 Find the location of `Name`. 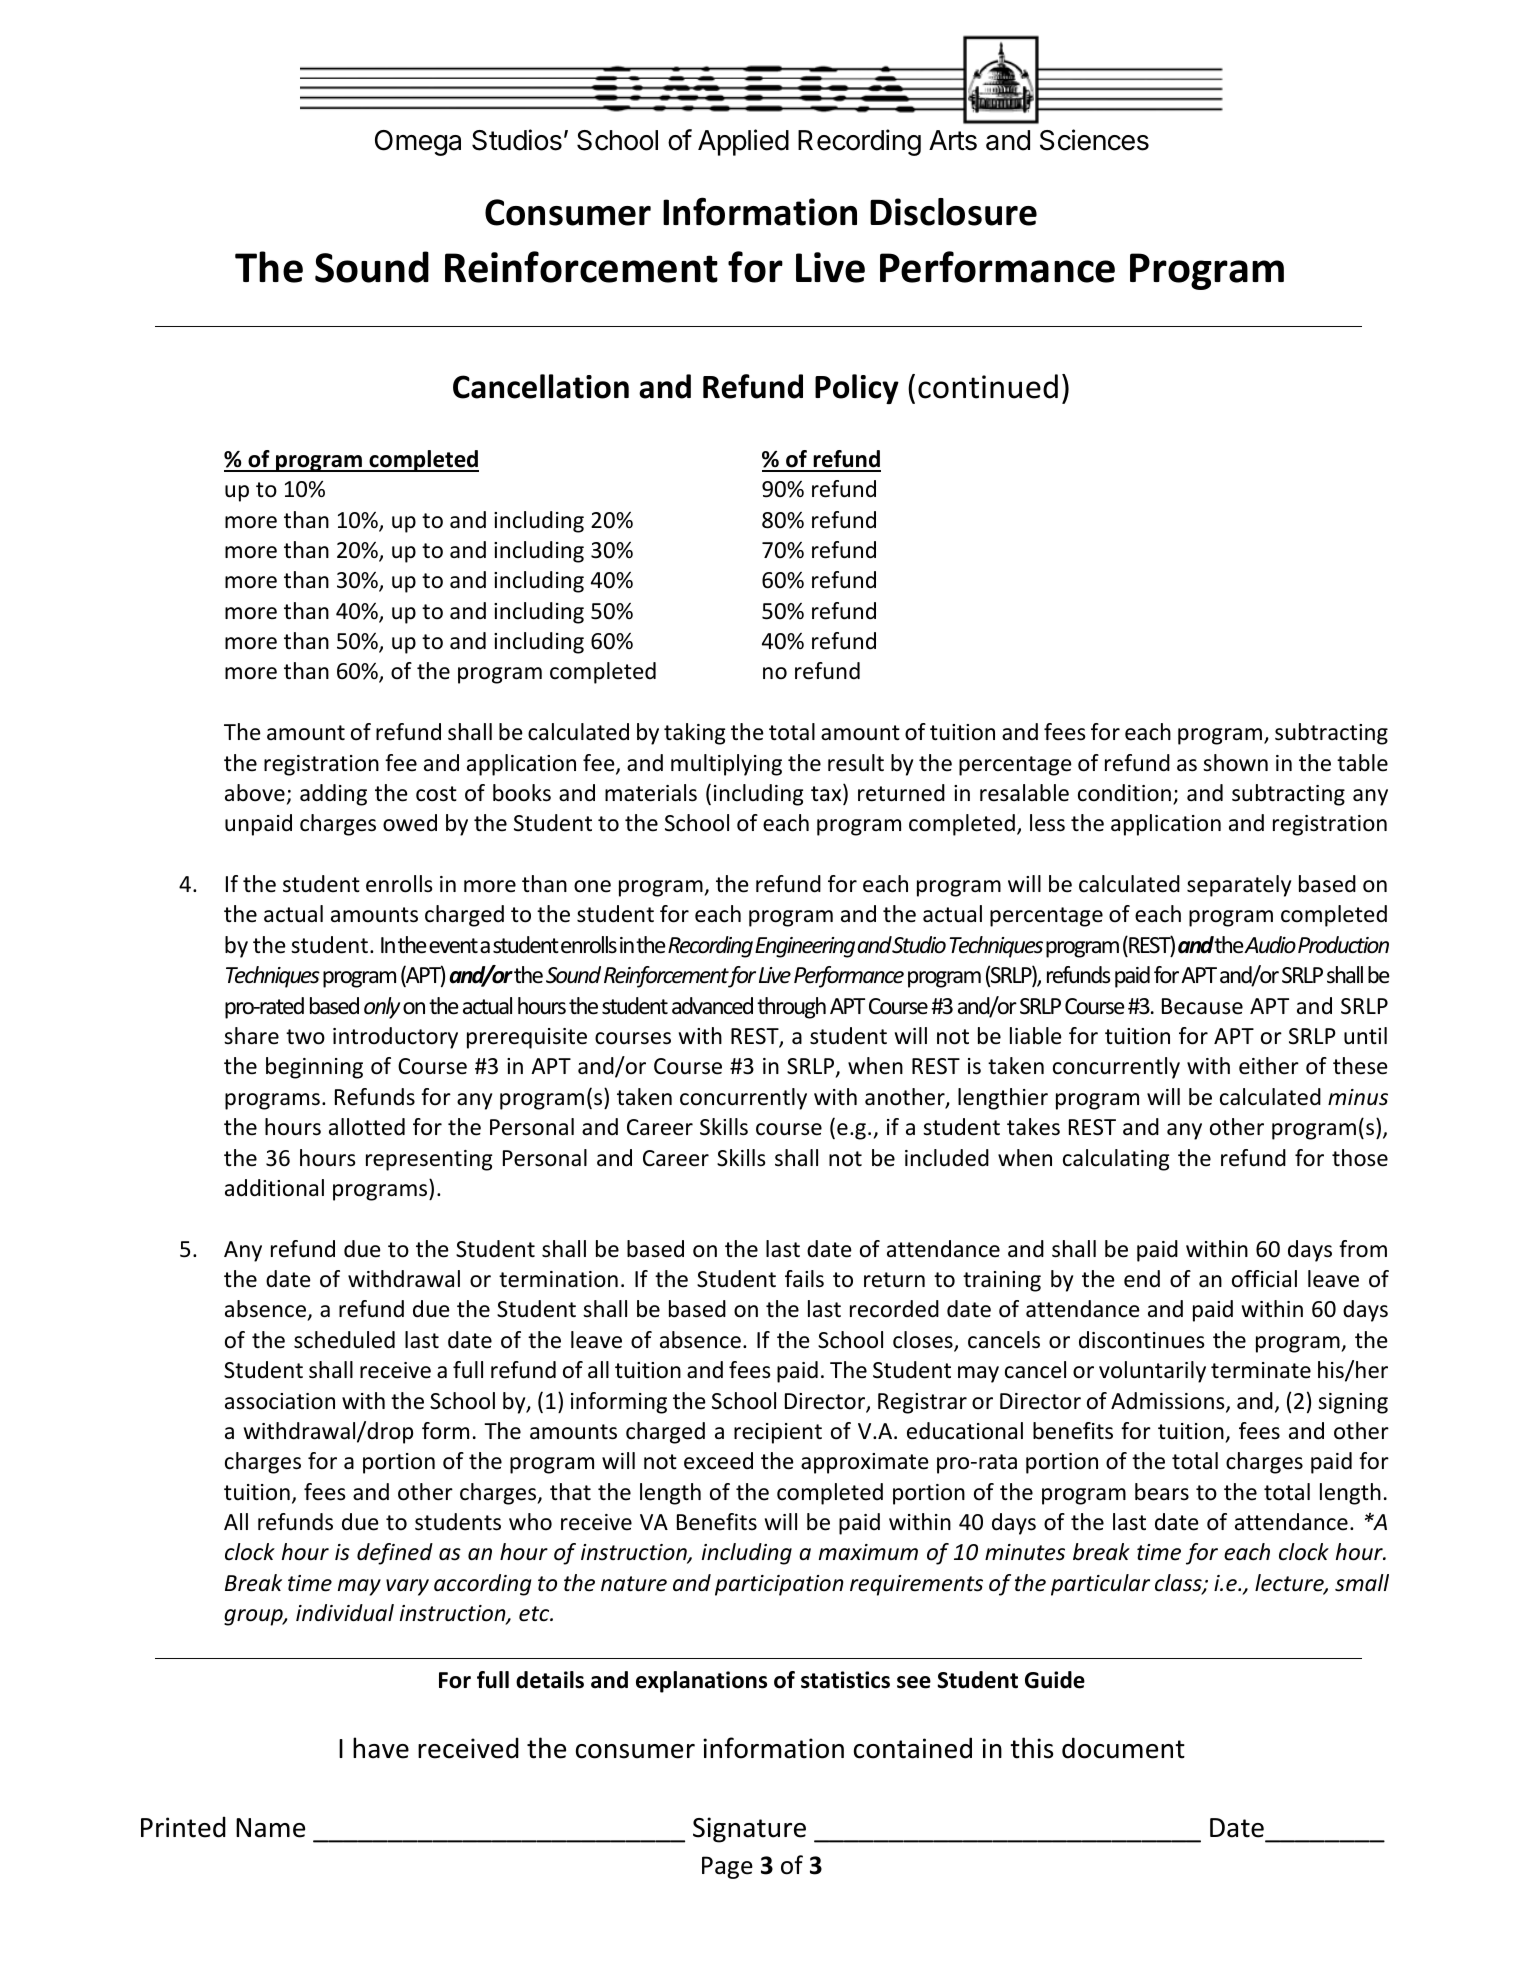

Name is located at coordinates (270, 1828).
